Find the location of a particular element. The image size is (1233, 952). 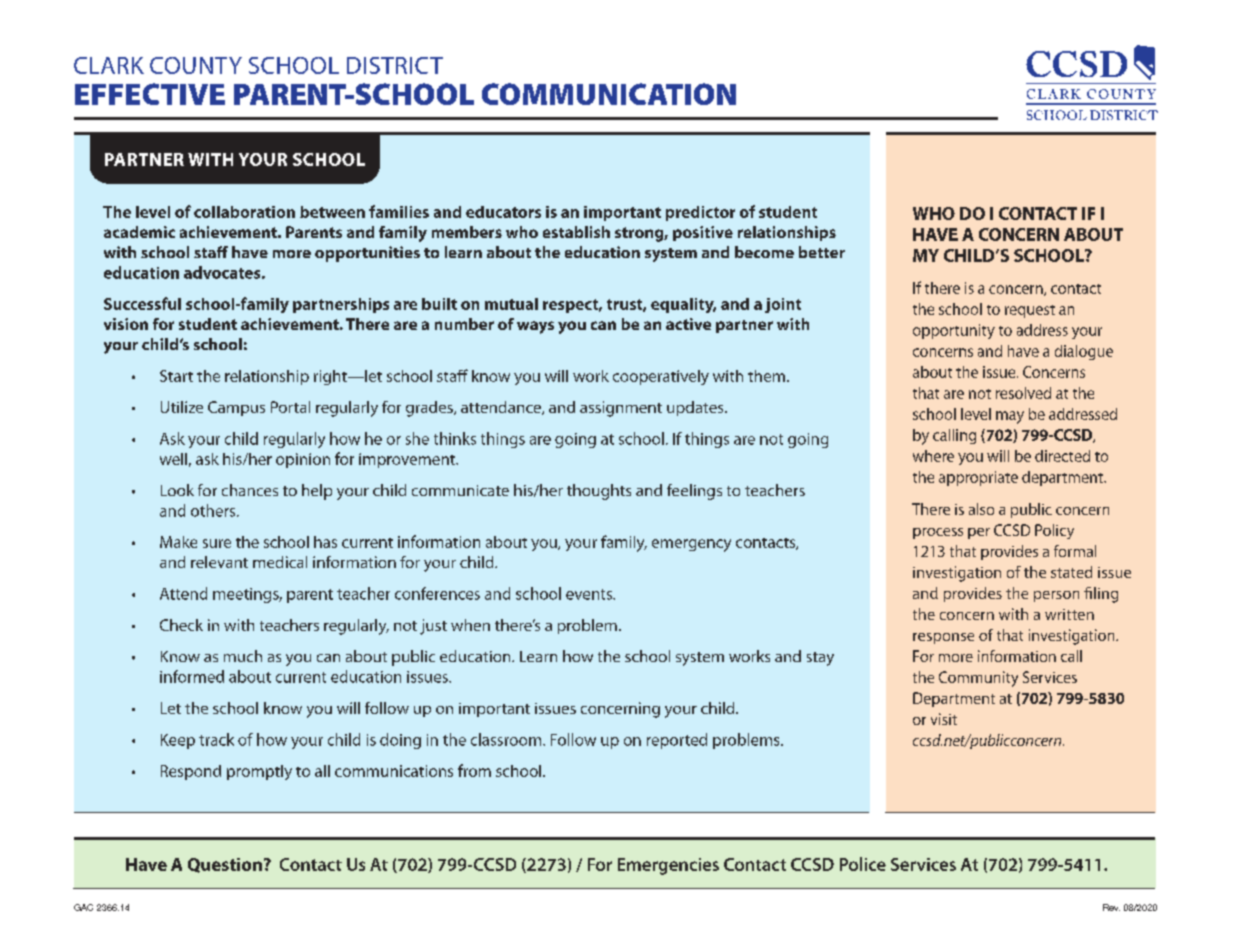

events is located at coordinates (590, 594).
